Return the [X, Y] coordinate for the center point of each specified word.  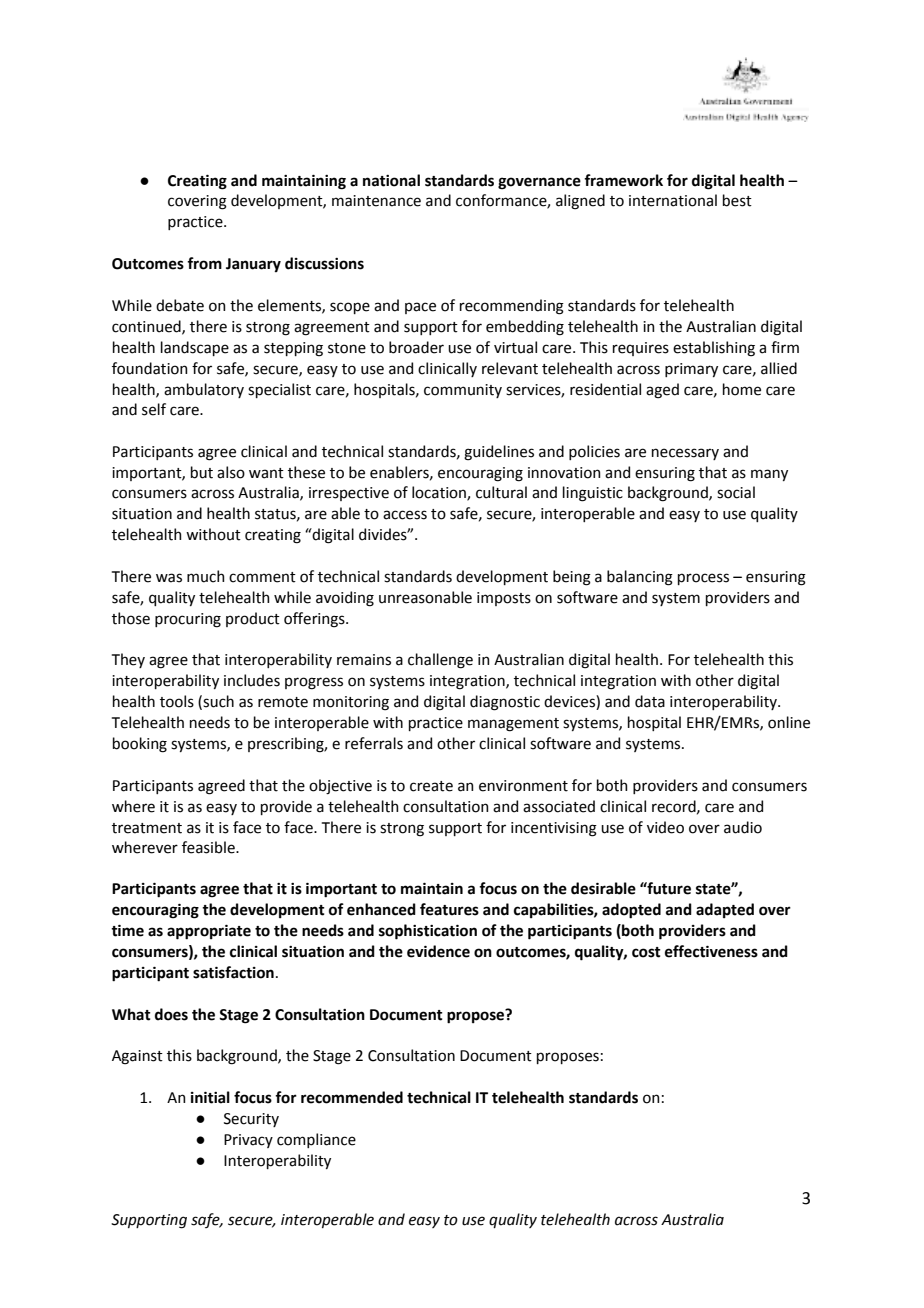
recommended [352, 1097]
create [431, 786]
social [736, 492]
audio [743, 827]
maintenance [376, 201]
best [737, 200]
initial [210, 1097]
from [204, 263]
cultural [501, 492]
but [202, 472]
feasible [209, 847]
